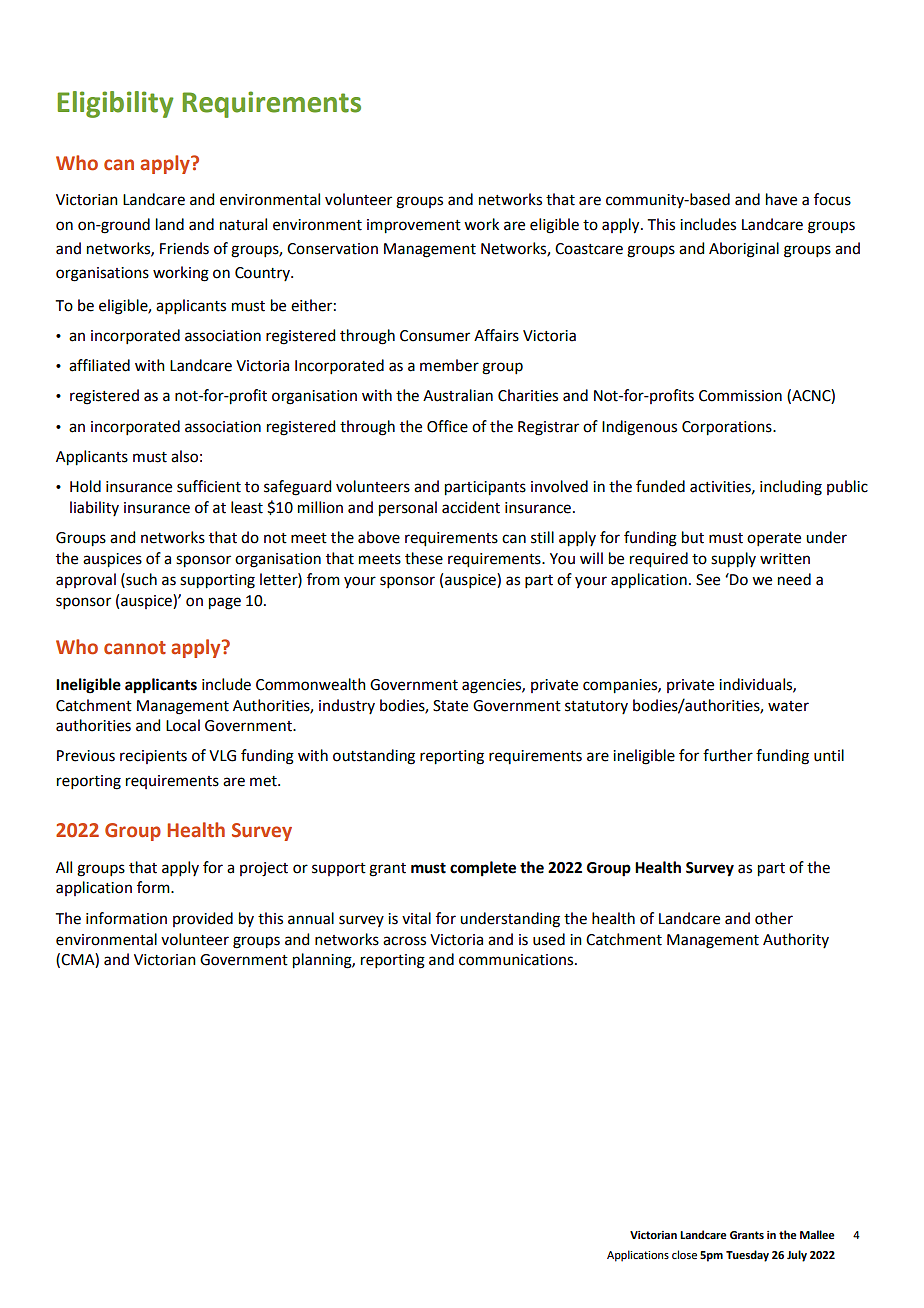 This screenshot has width=924, height=1308. Describe the element at coordinates (450, 706) in the screenshot. I see `State` at that location.
